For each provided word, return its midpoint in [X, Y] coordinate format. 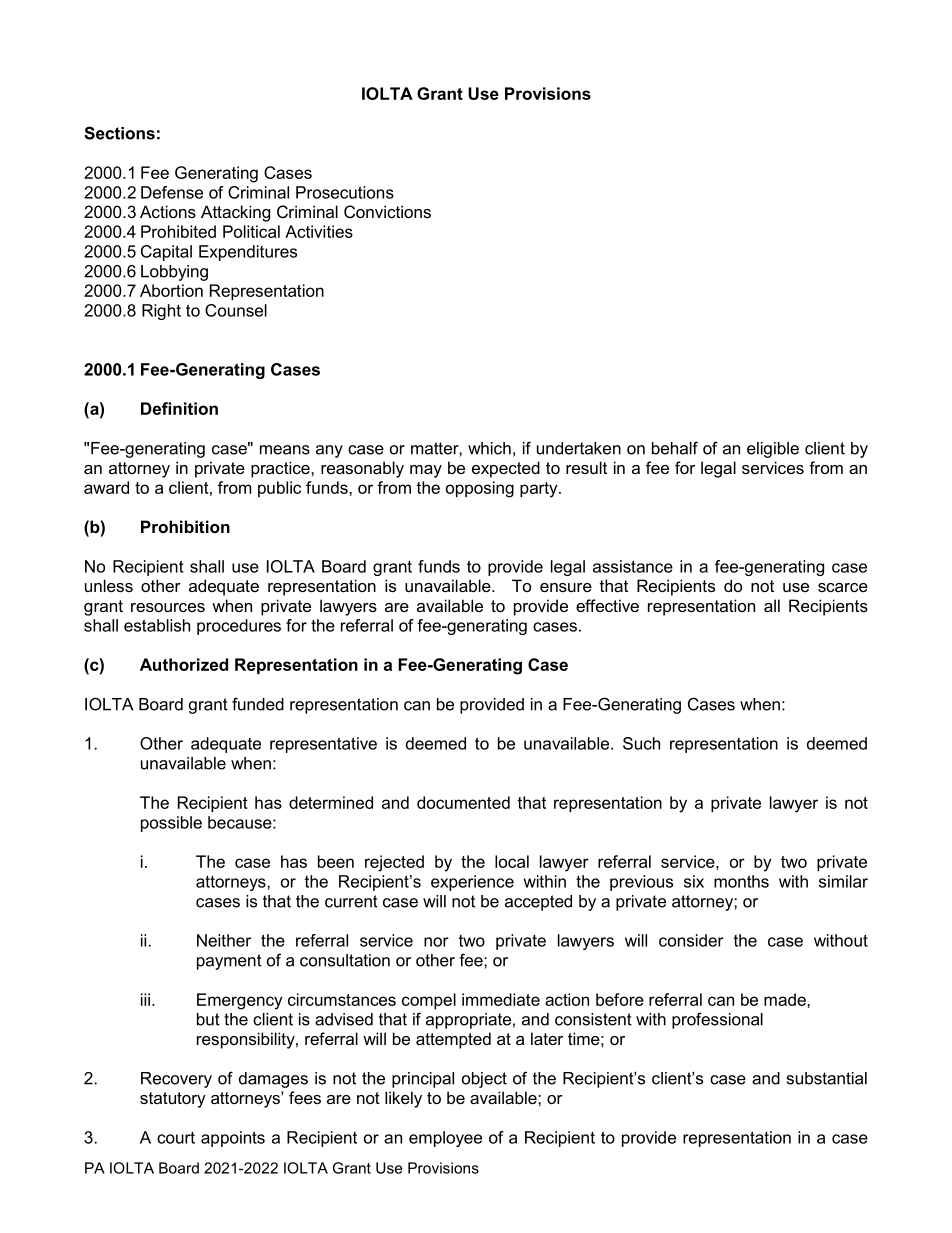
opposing [480, 489]
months [741, 881]
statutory [173, 1100]
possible [171, 824]
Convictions [387, 211]
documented [463, 802]
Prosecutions [345, 192]
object [484, 1080]
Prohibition [185, 526]
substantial [827, 1078]
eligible [773, 450]
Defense [172, 192]
